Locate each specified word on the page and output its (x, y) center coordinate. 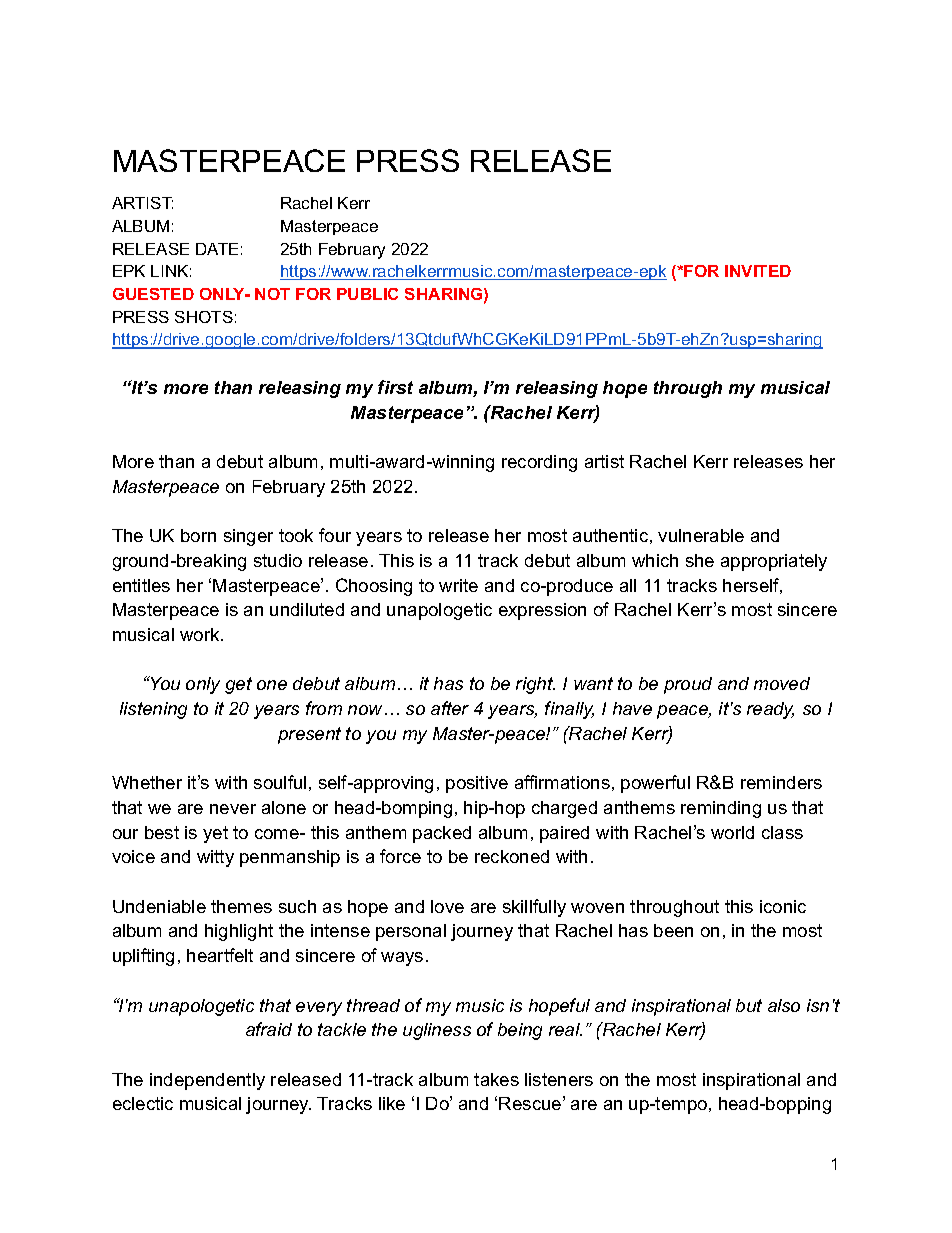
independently (207, 1081)
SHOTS (204, 317)
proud (688, 685)
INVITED (758, 271)
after (450, 708)
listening (153, 710)
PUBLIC (367, 294)
